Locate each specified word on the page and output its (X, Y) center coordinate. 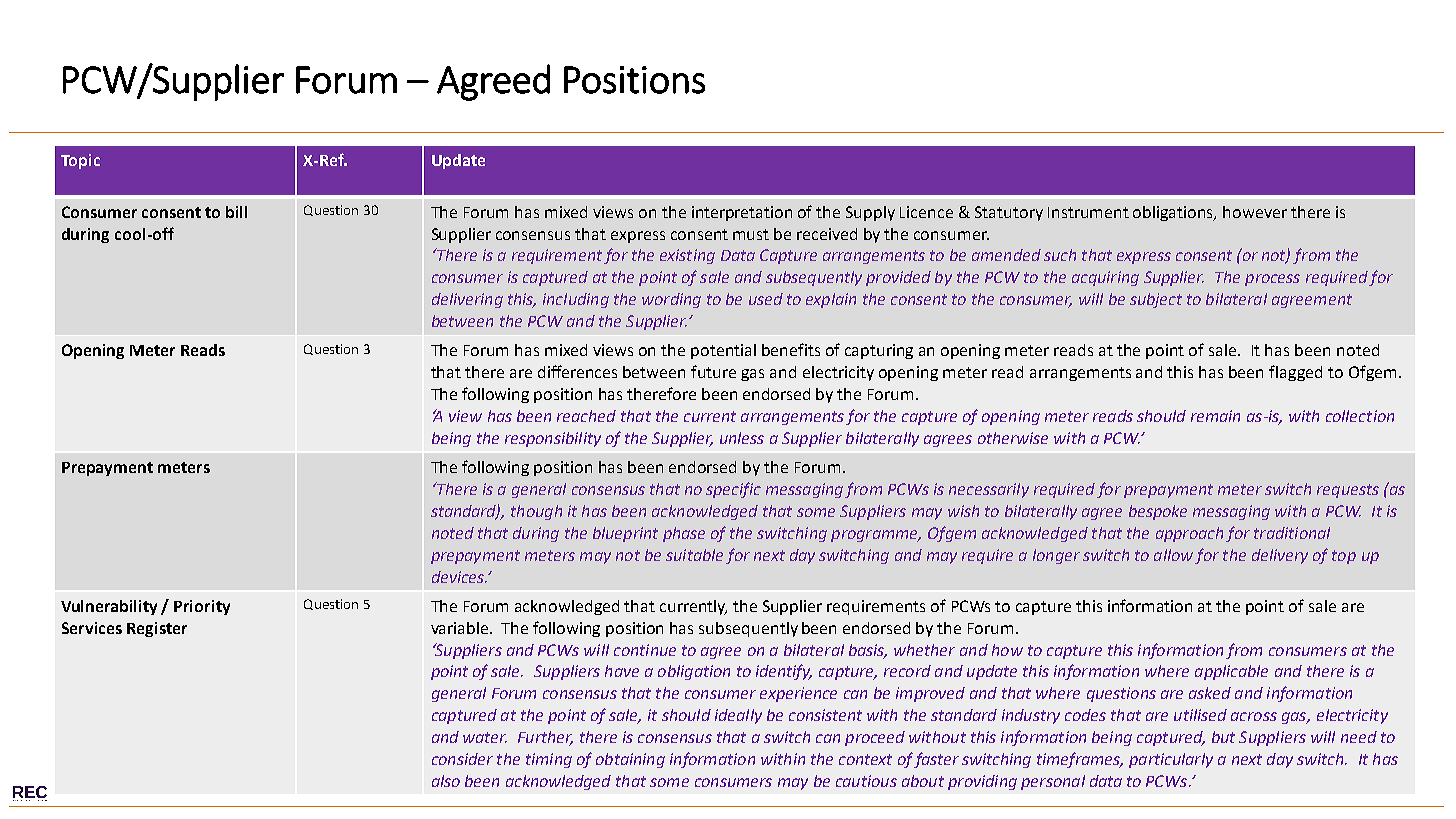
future (713, 371)
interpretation (742, 213)
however (1255, 212)
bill (236, 212)
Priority (202, 607)
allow (1173, 555)
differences (577, 371)
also (446, 781)
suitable (694, 555)
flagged (1295, 373)
